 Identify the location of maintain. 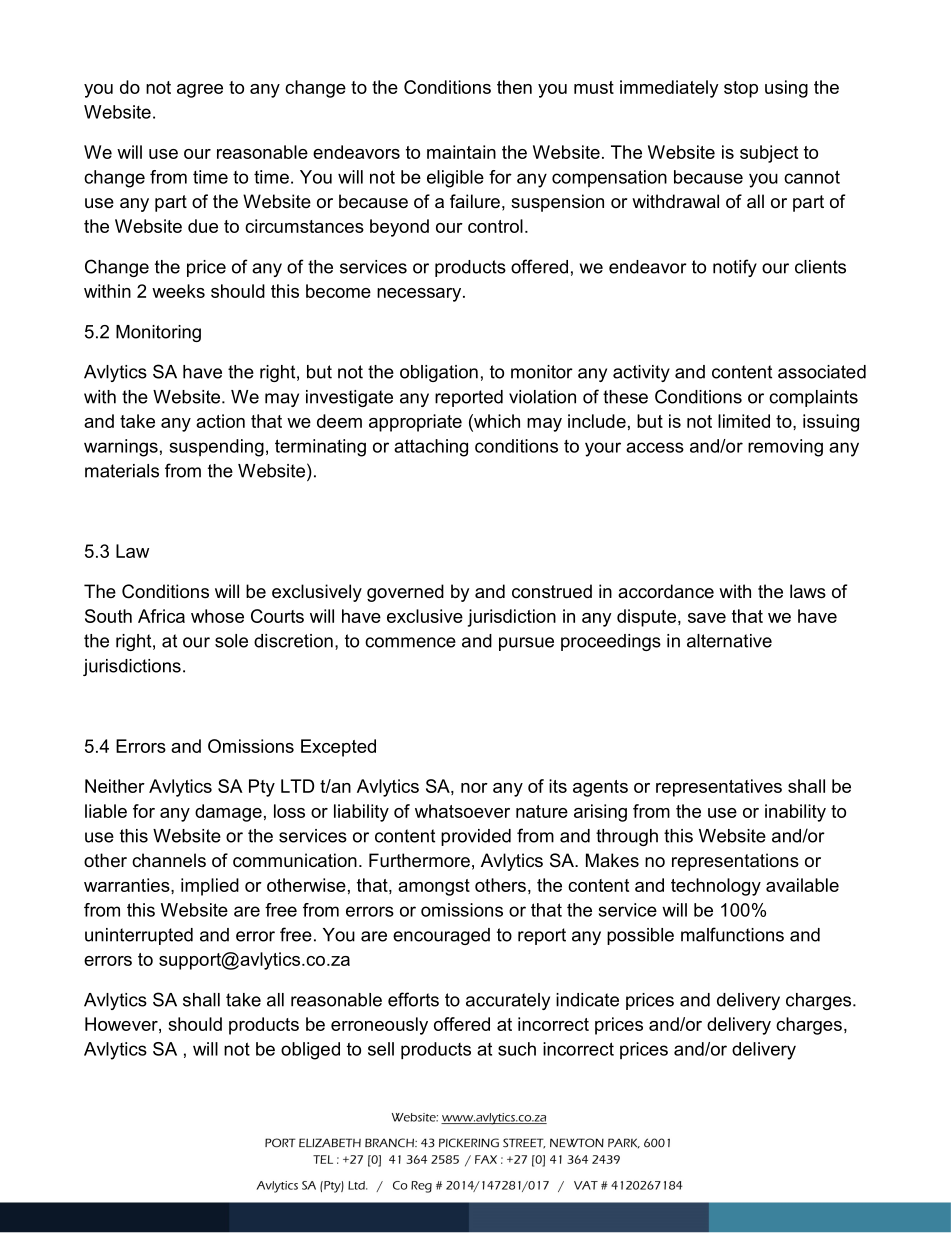
(461, 152).
